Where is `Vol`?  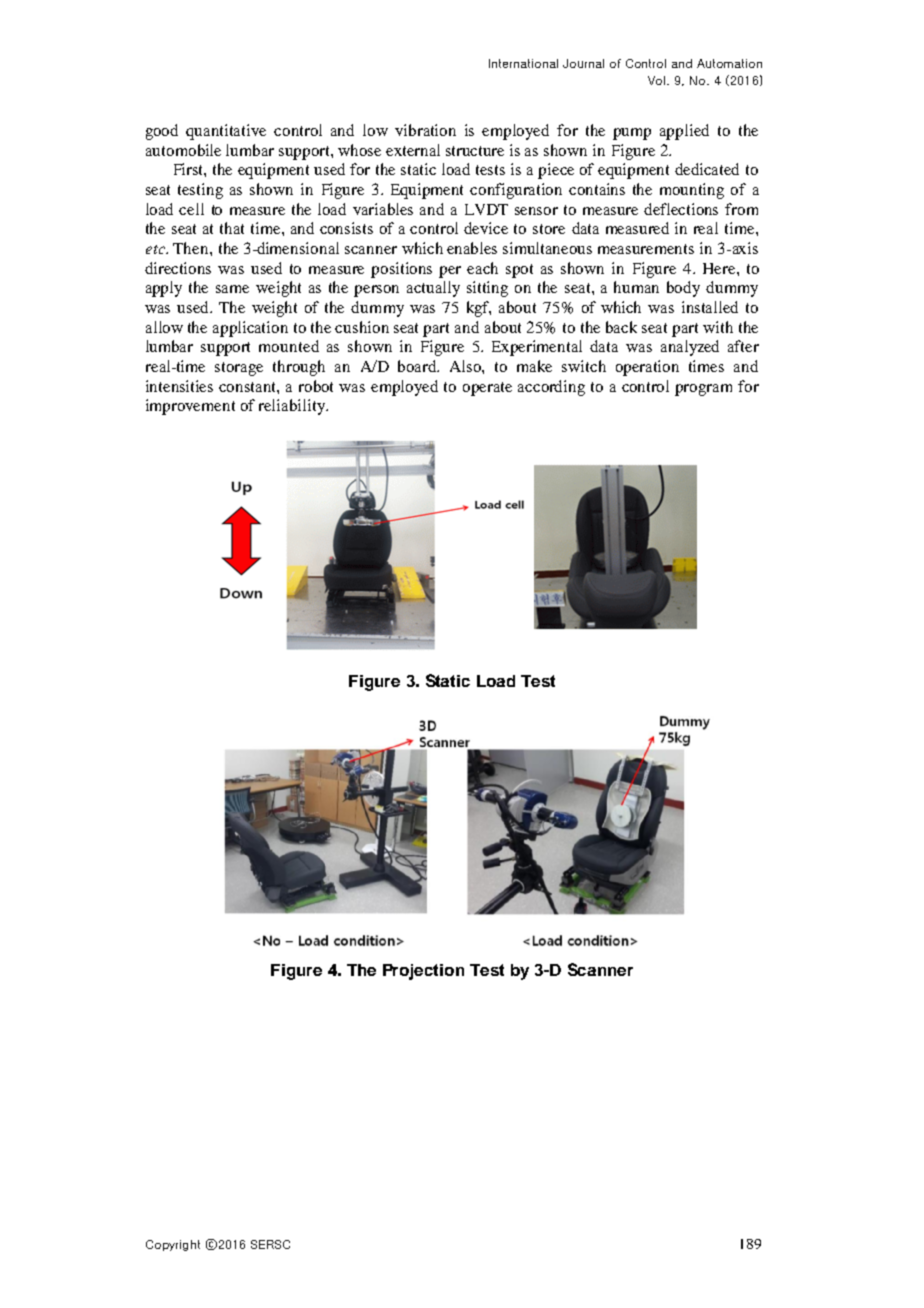
Vol is located at coordinates (658, 80).
